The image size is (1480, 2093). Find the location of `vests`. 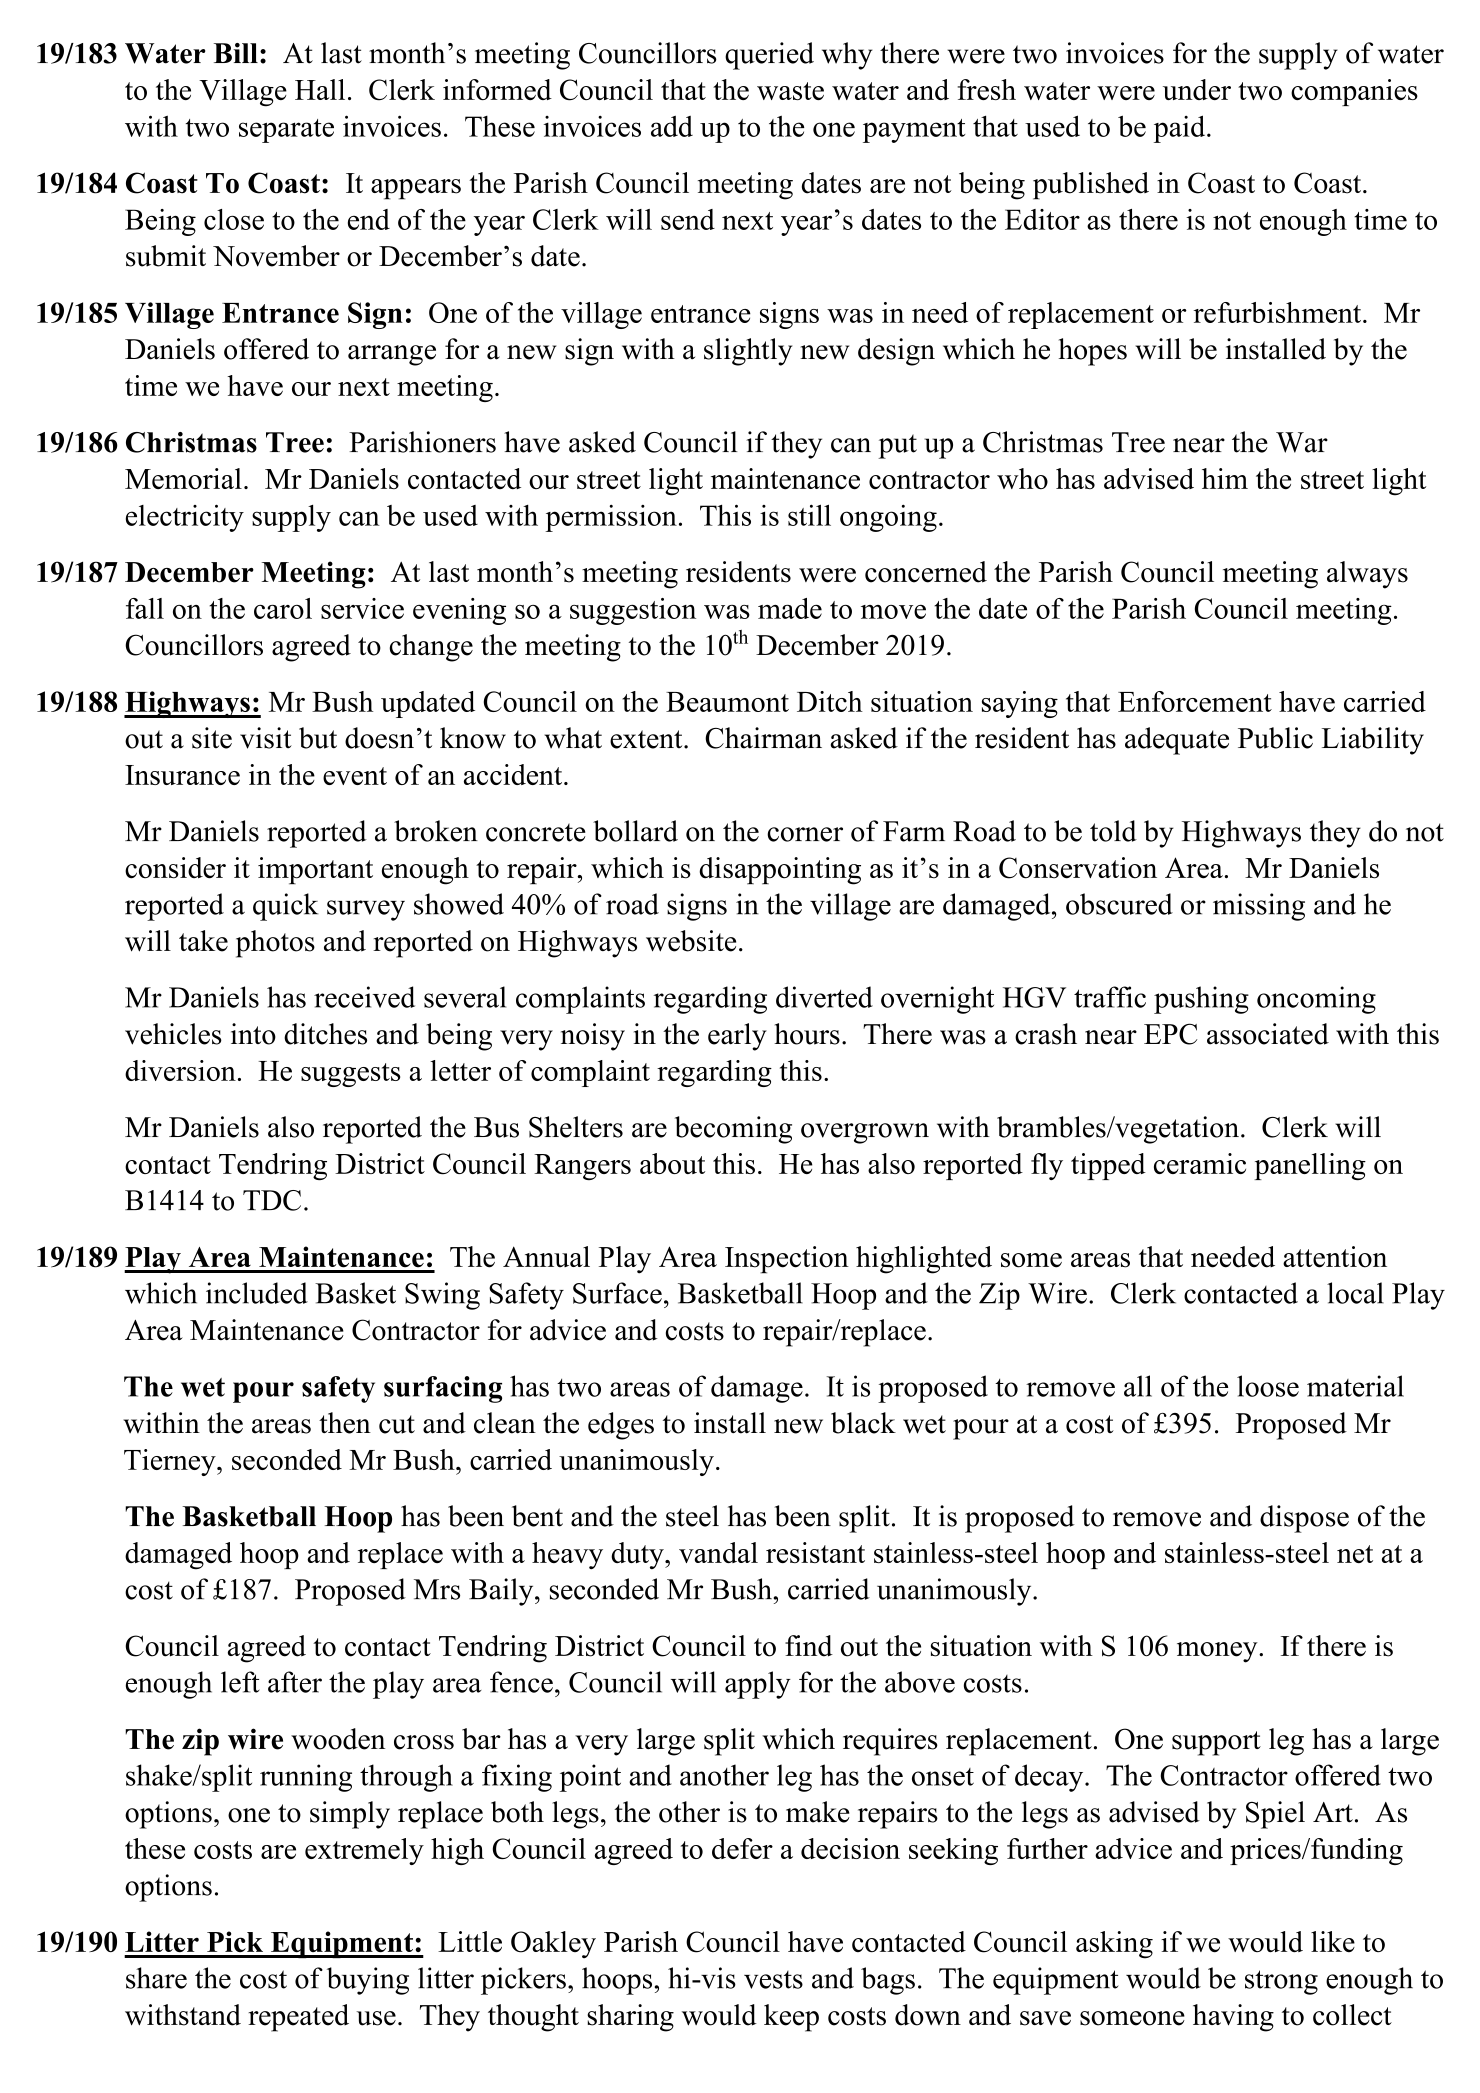

vests is located at coordinates (773, 1980).
